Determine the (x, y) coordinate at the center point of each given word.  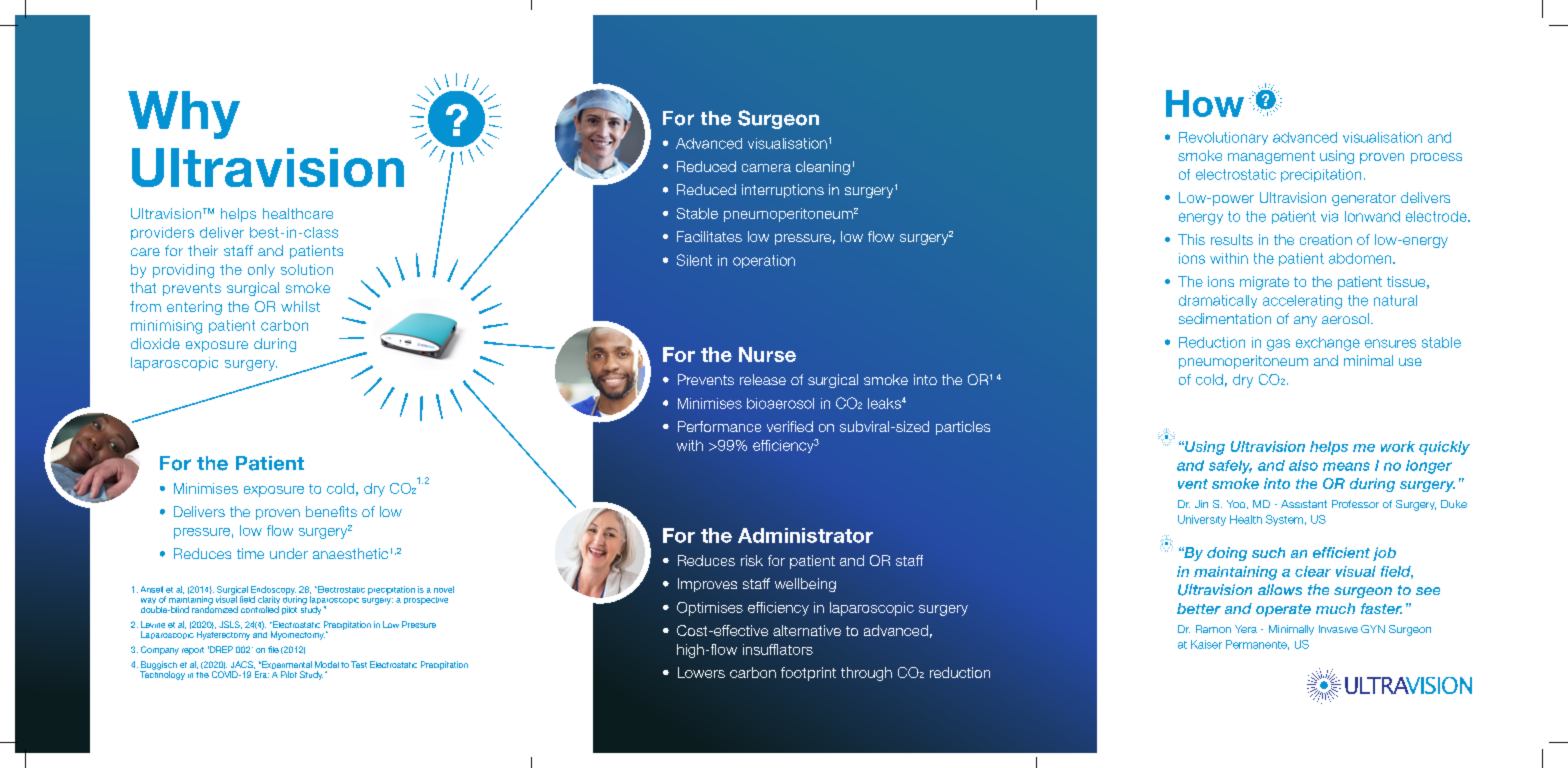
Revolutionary (1223, 138)
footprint (808, 674)
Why (184, 115)
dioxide (155, 343)
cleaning (823, 168)
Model (327, 664)
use (1410, 362)
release (763, 379)
